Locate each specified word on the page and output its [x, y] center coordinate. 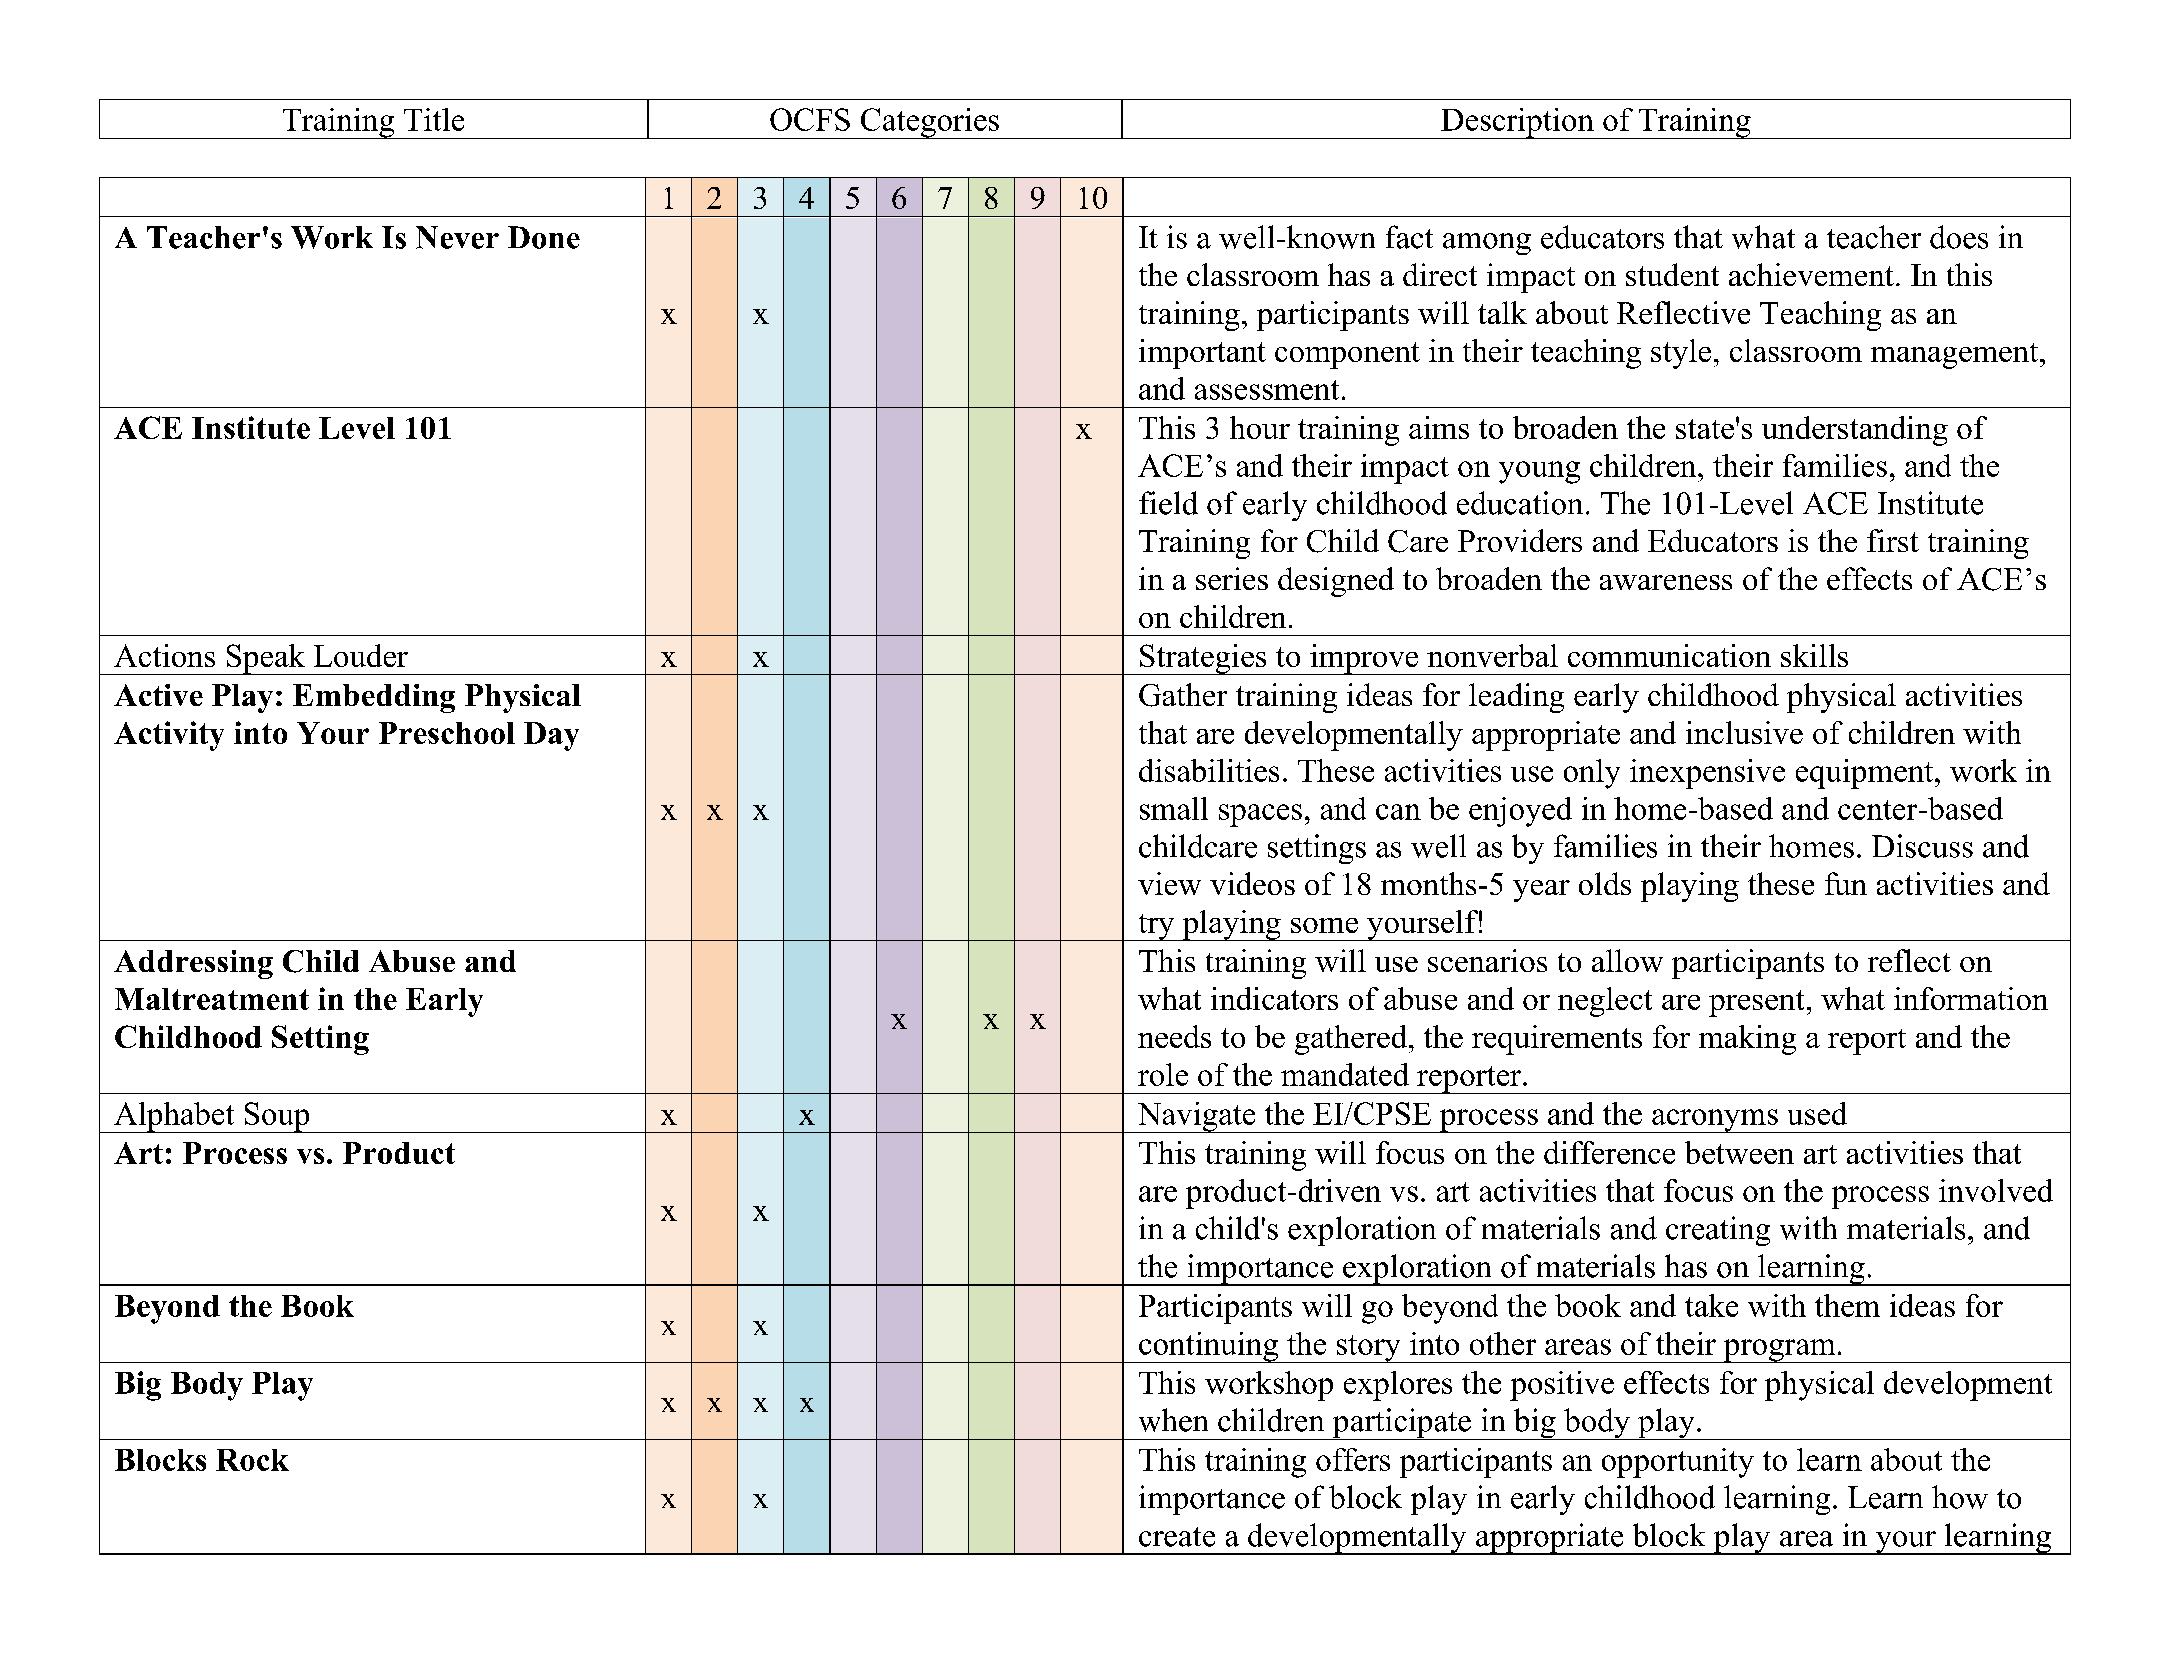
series [1232, 578]
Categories [929, 123]
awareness [1666, 582]
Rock [252, 1460]
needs [1174, 1036]
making [1747, 1040]
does [1959, 237]
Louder [361, 655]
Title [434, 119]
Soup [277, 1117]
